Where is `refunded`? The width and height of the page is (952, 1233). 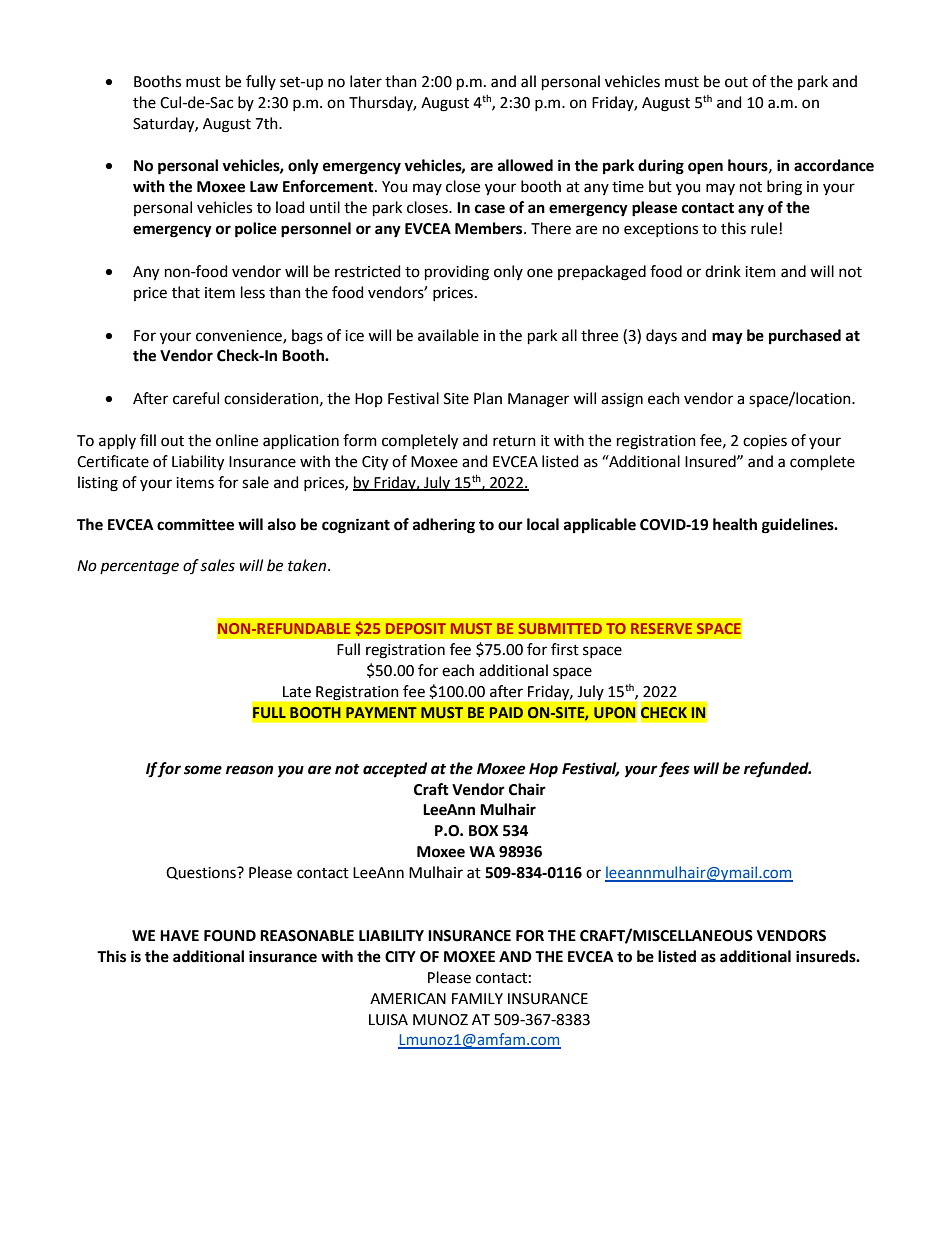
refunded is located at coordinates (777, 770).
